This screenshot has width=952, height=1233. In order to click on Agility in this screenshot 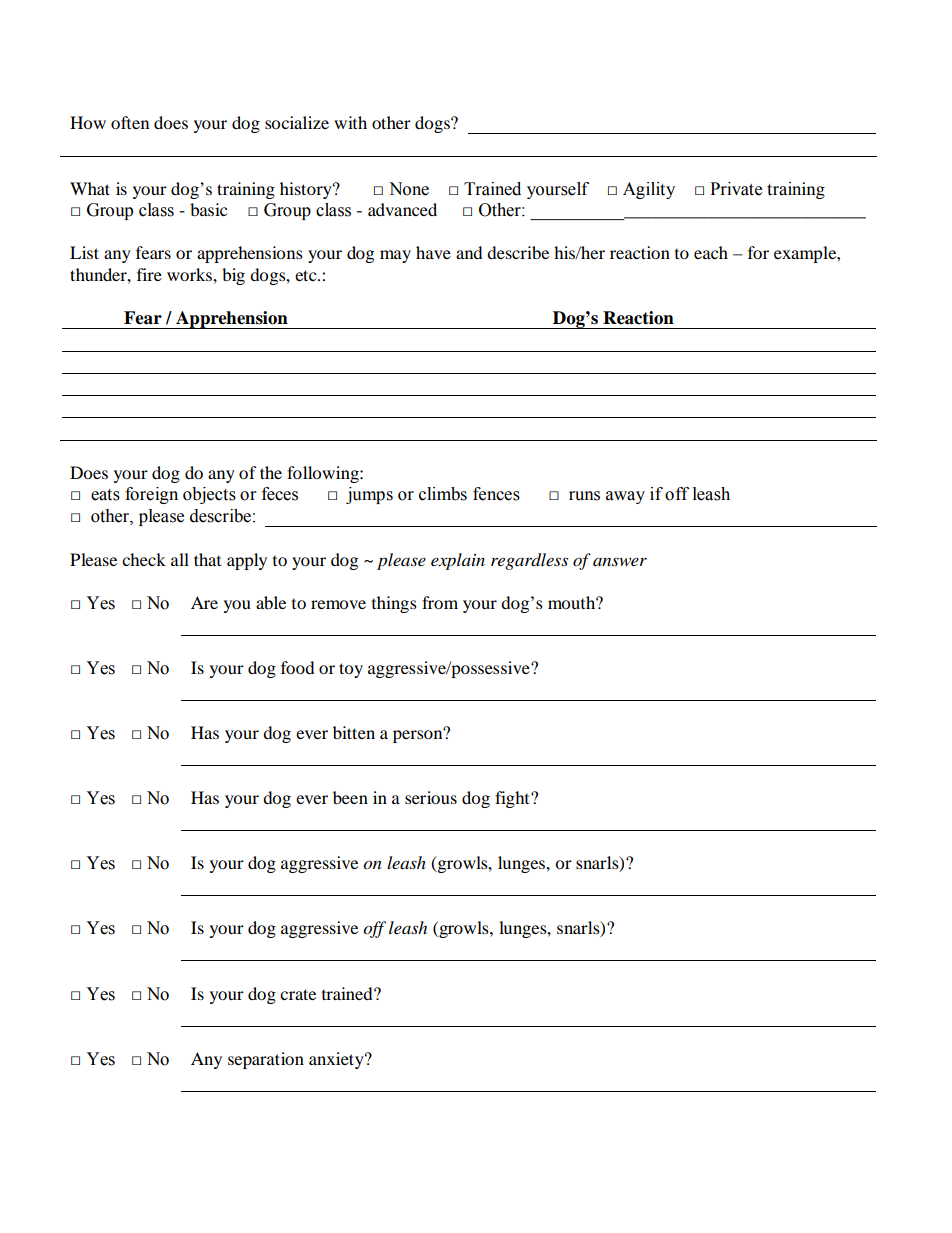, I will do `click(649, 190)`.
